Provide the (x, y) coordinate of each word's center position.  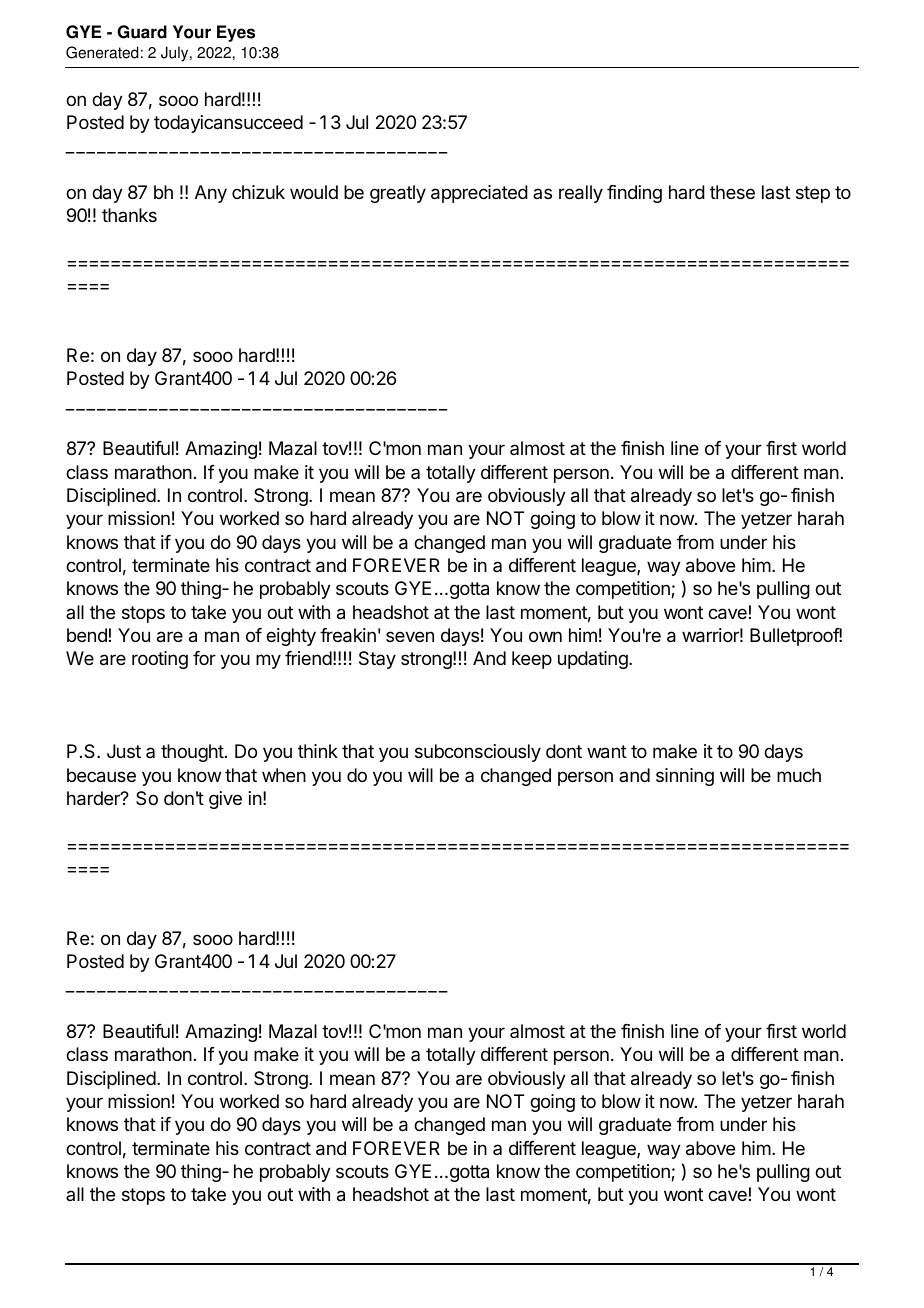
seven (410, 636)
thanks (129, 215)
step (813, 194)
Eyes (236, 33)
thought (192, 753)
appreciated (479, 194)
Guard (142, 32)
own (545, 636)
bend (87, 635)
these (732, 192)
